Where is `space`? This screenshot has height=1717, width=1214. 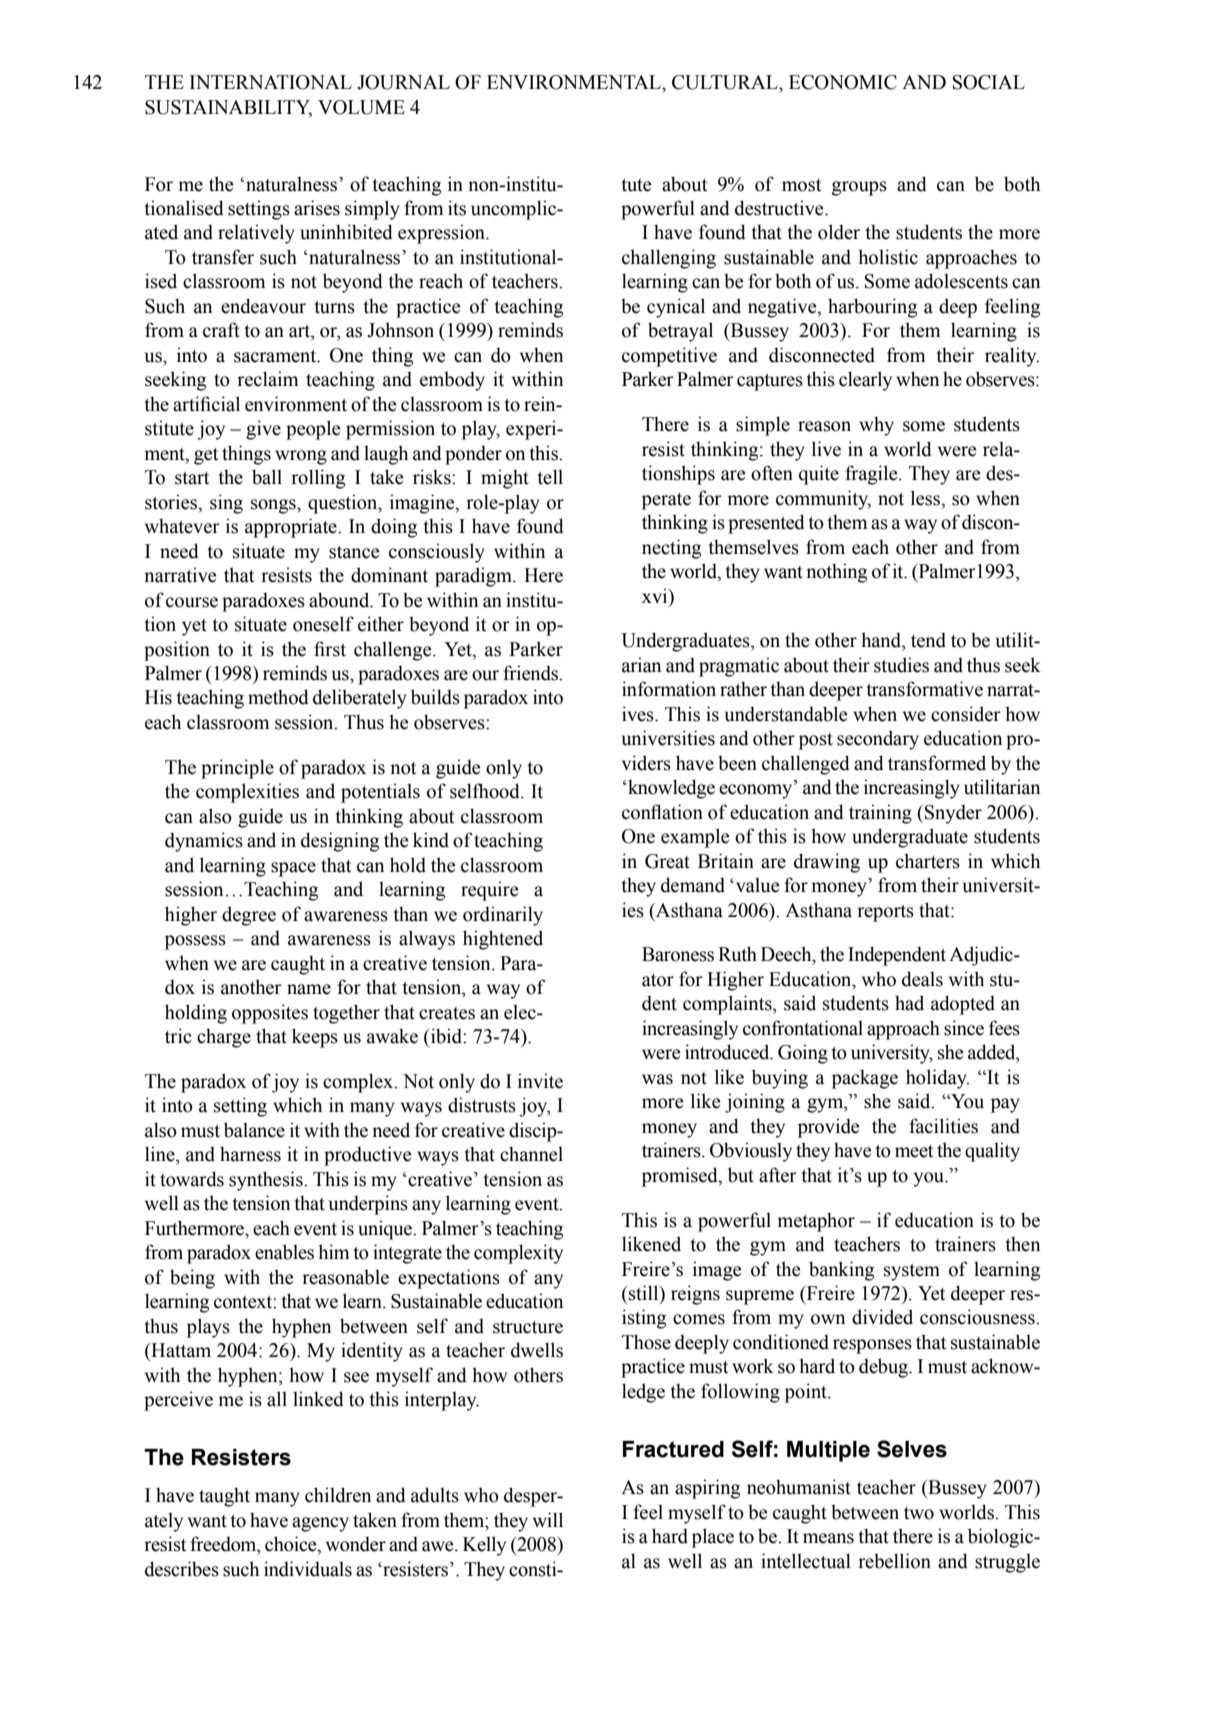 space is located at coordinates (293, 869).
